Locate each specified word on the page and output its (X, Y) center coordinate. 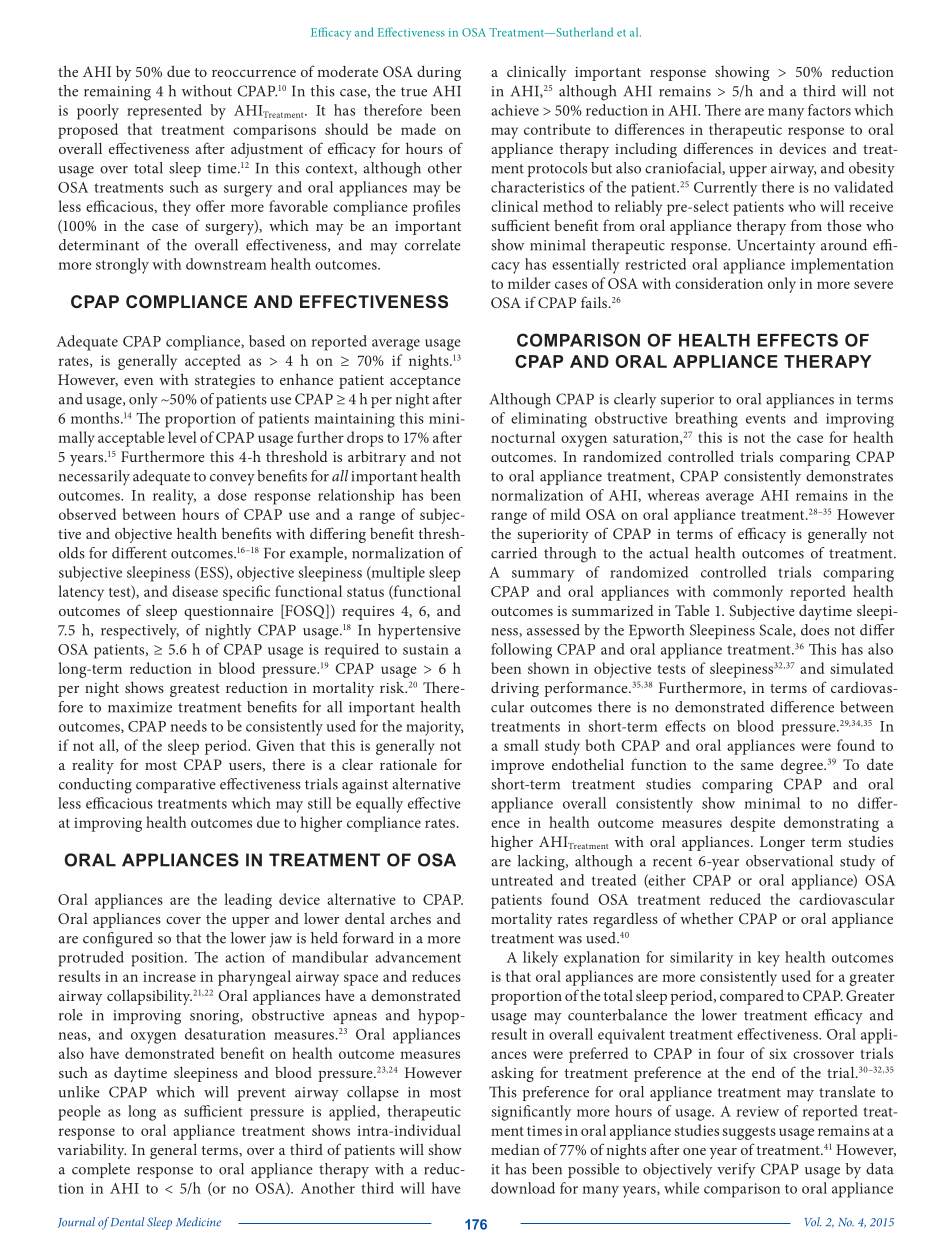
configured (118, 940)
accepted (213, 362)
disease (195, 591)
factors (829, 110)
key (768, 959)
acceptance (425, 382)
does (815, 630)
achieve (515, 110)
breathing (706, 420)
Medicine (198, 1222)
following (521, 651)
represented (164, 112)
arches (410, 918)
